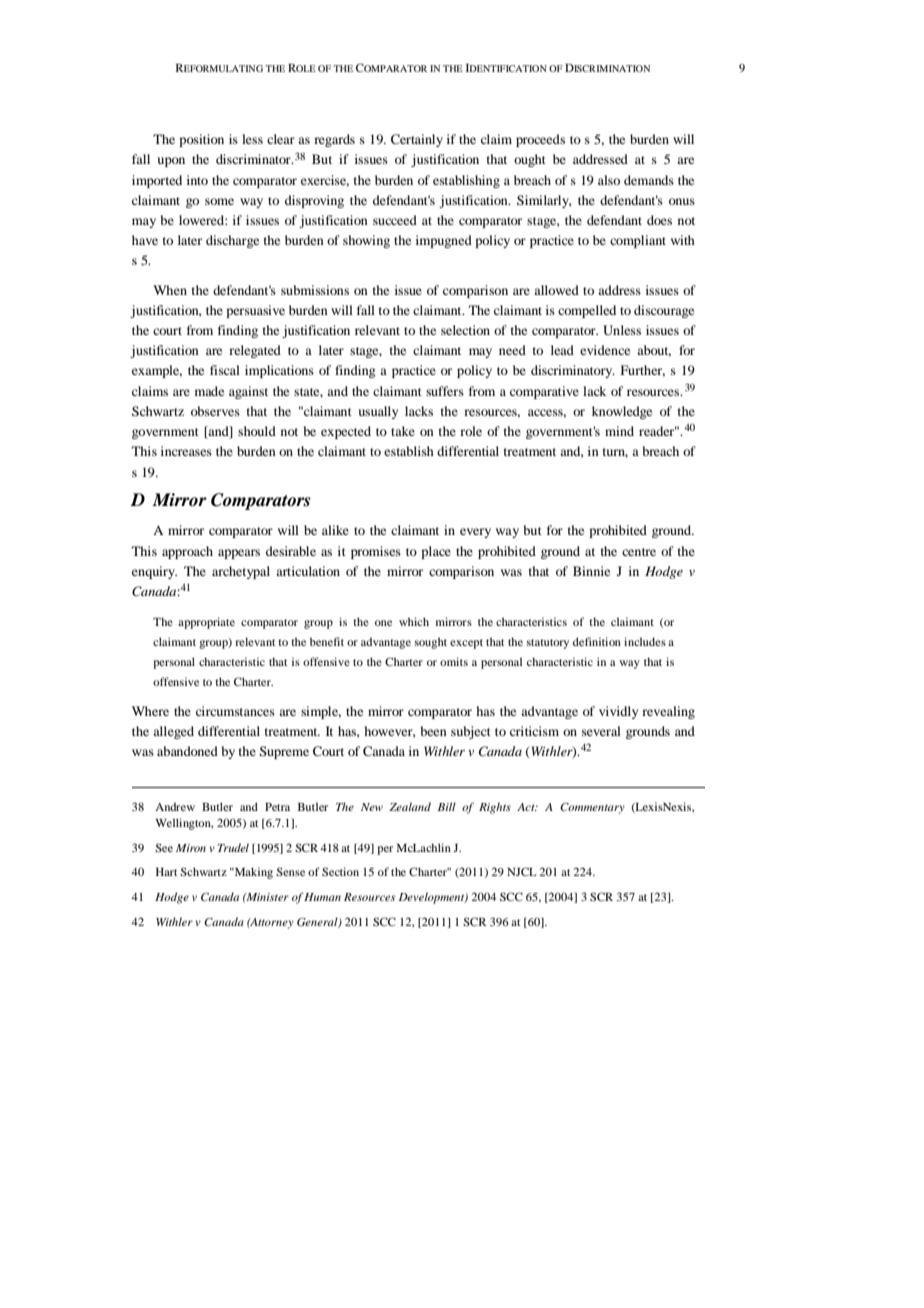  Describe the element at coordinates (252, 873) in the screenshot. I see `Making` at that location.
